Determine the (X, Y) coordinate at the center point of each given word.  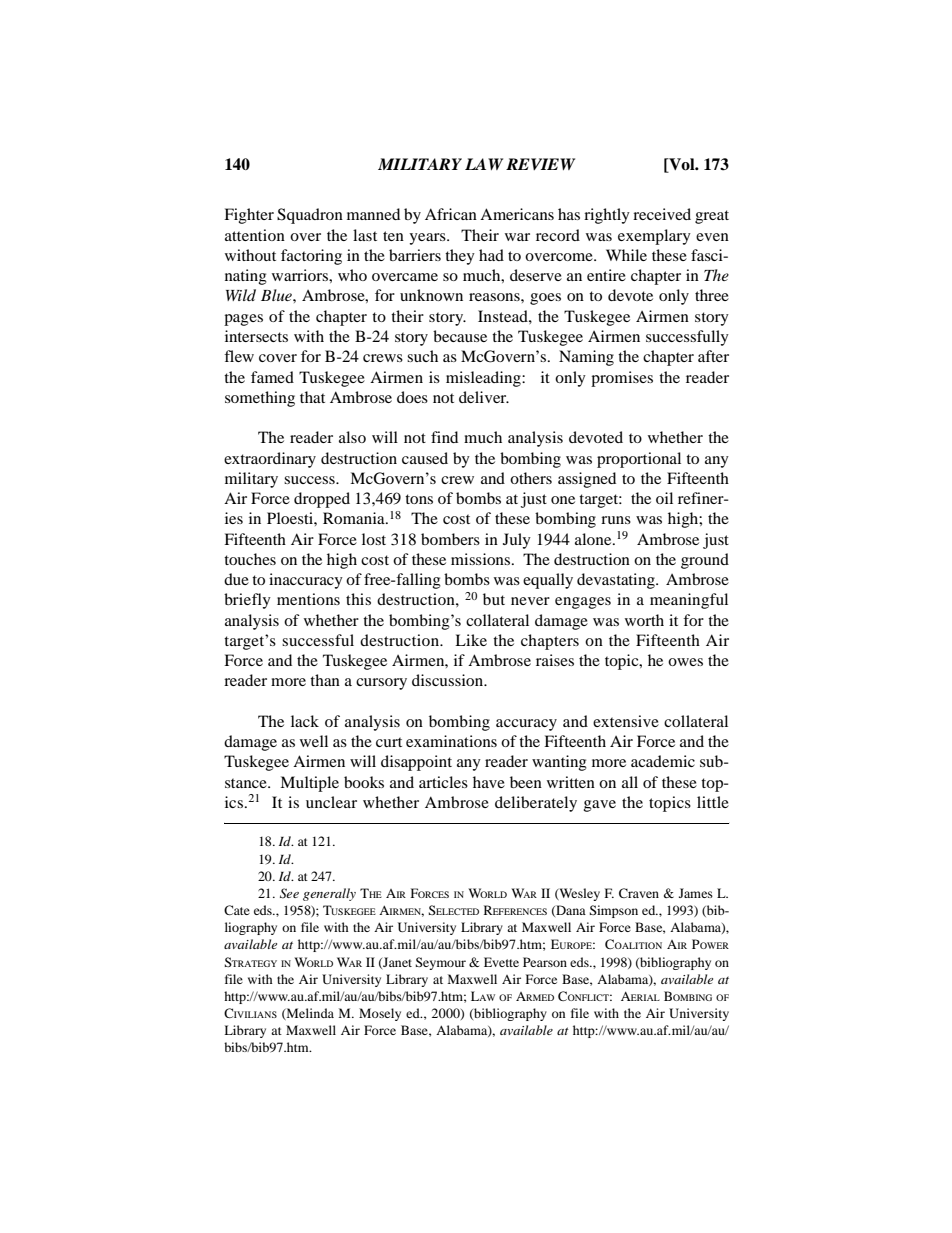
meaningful (689, 601)
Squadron (310, 216)
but (494, 599)
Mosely (380, 1014)
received (662, 214)
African (451, 214)
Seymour (440, 963)
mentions (308, 599)
